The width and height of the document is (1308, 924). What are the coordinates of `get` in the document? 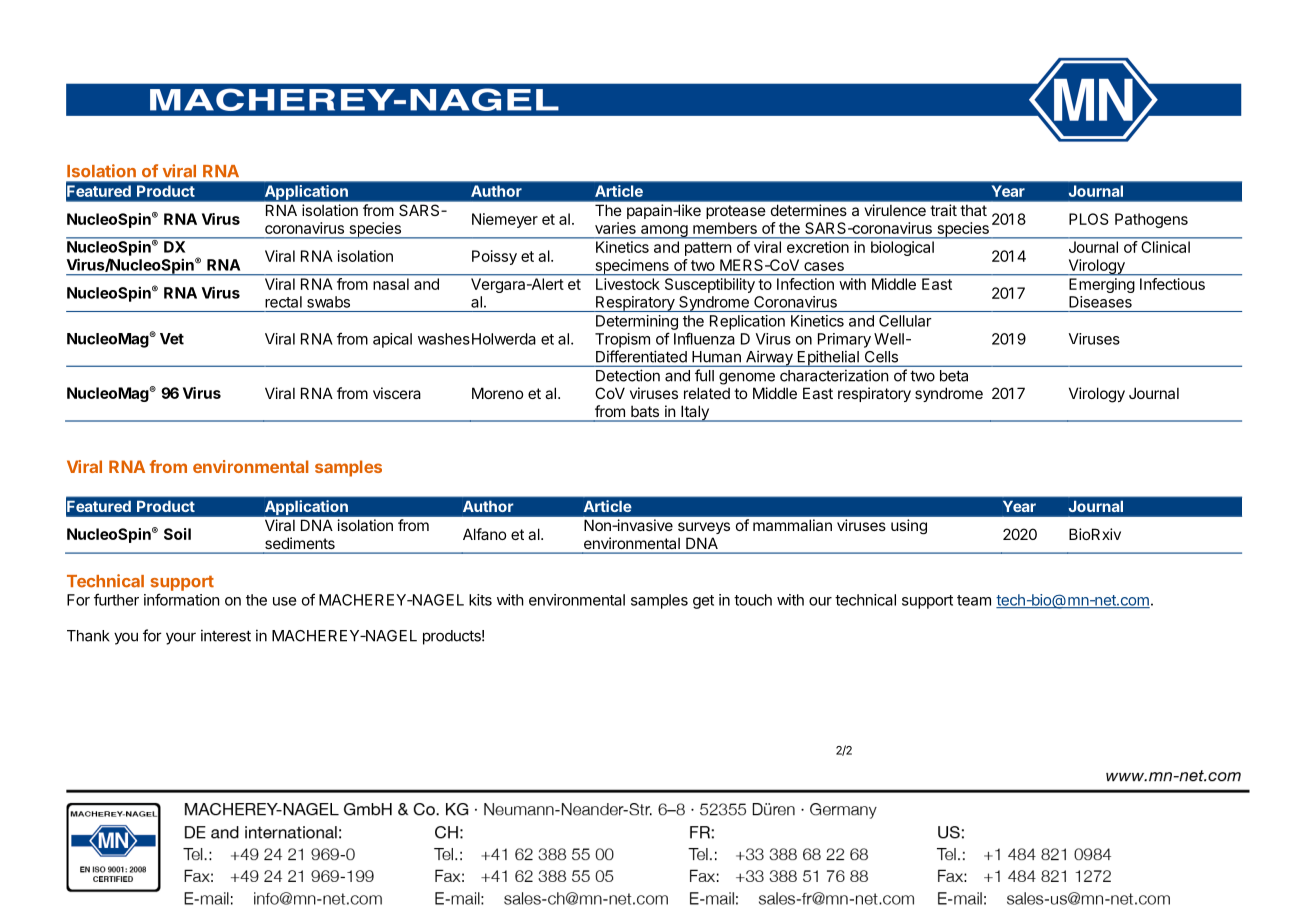 It's located at (703, 602).
